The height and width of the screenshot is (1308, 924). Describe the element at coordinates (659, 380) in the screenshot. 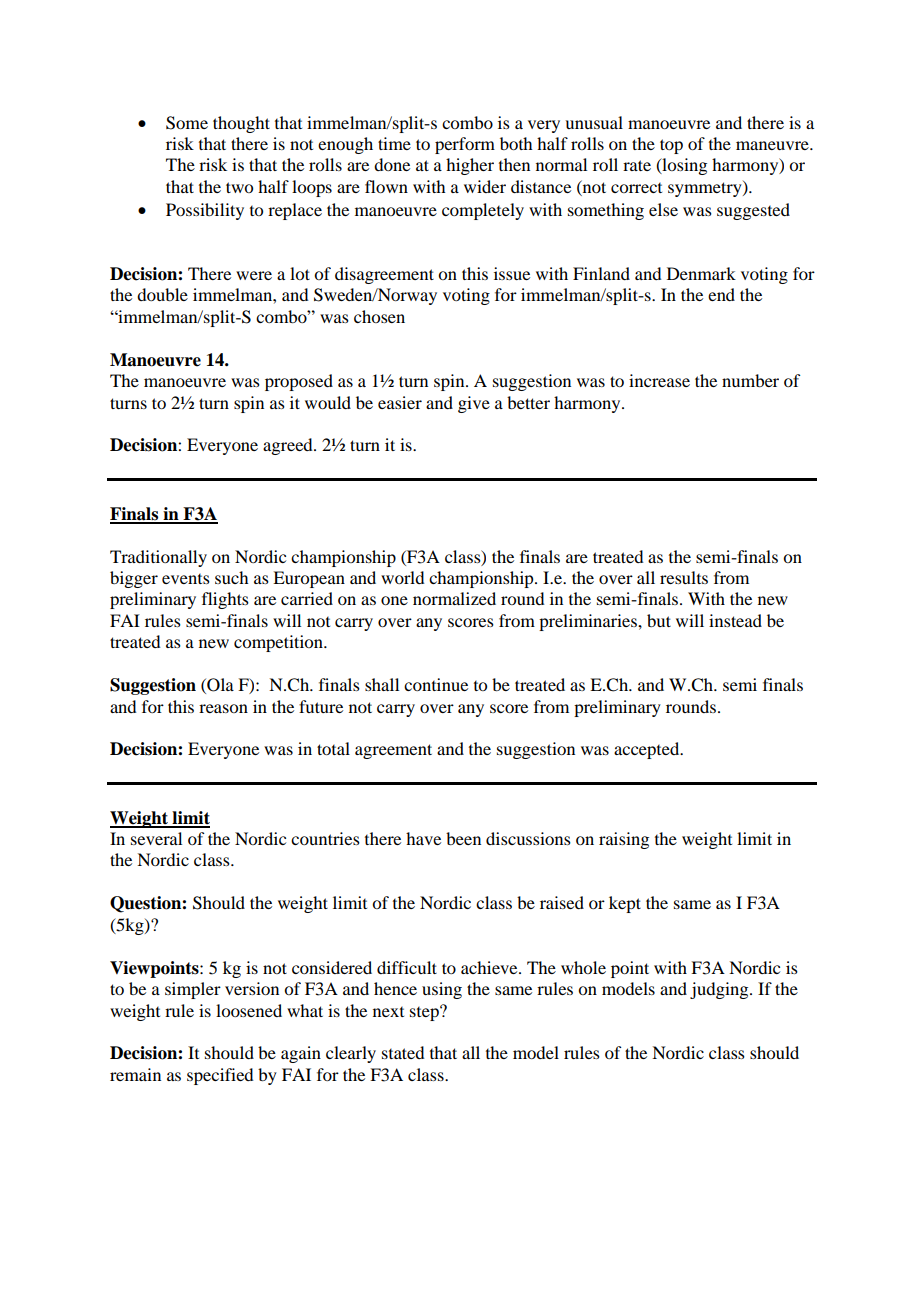

I see `increase` at that location.
